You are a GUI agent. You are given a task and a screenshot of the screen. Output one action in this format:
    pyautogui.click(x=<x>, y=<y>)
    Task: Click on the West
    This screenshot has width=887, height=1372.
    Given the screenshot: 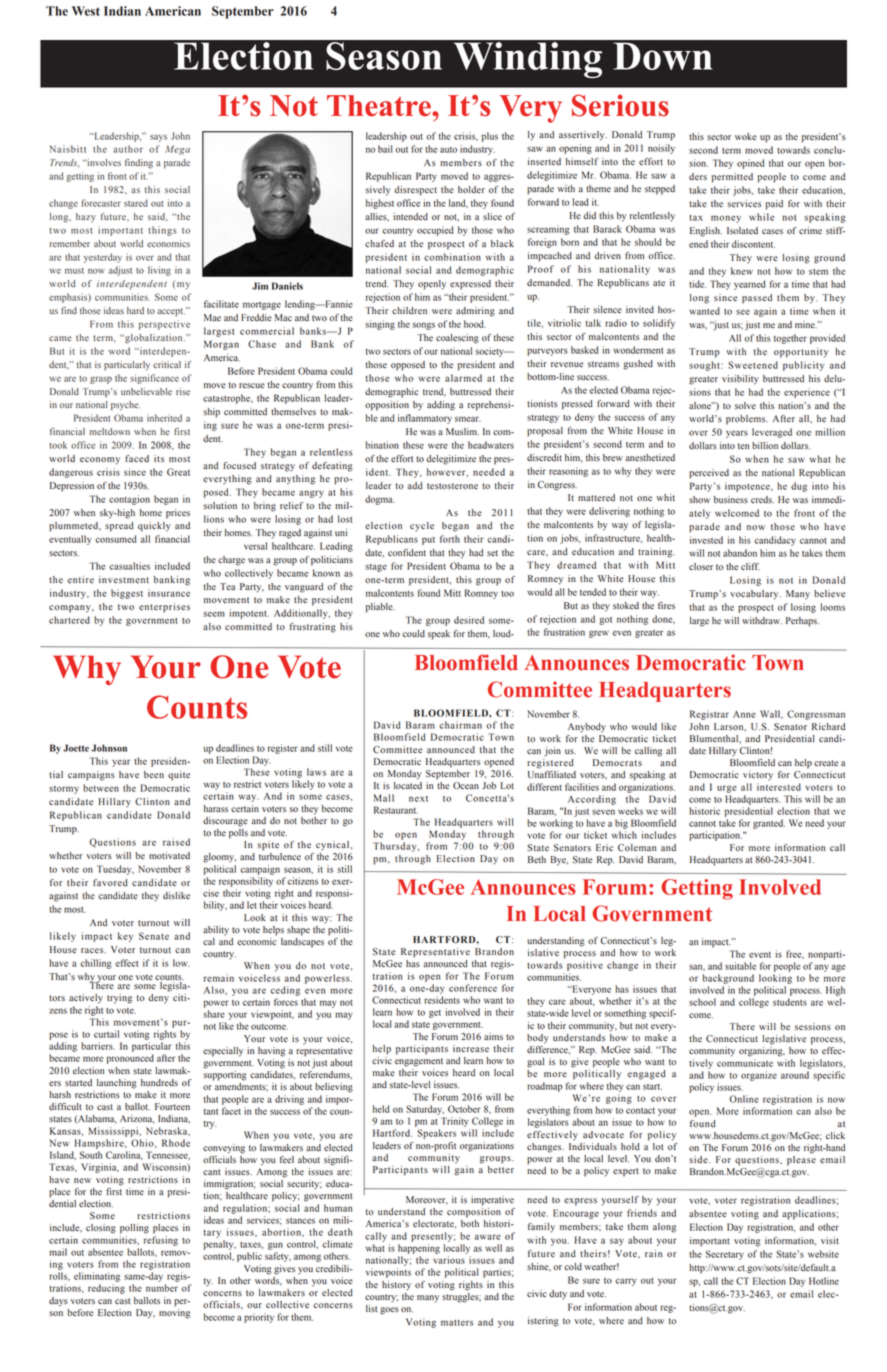 What is the action you would take?
    pyautogui.click(x=86, y=11)
